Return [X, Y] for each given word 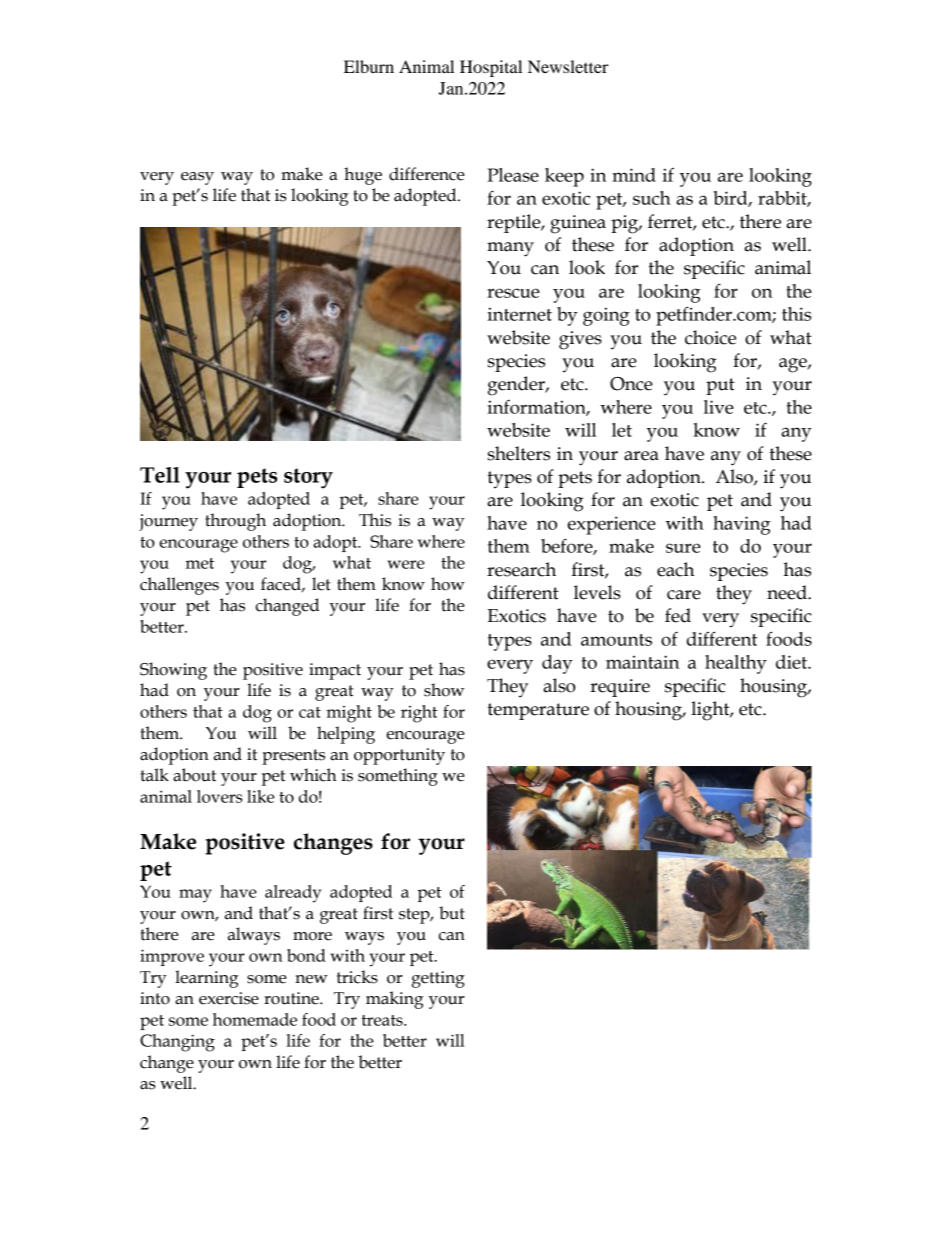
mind [634, 175]
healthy [736, 664]
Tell [160, 475]
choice [710, 337]
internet [519, 314]
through [235, 522]
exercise [229, 998]
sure [683, 548]
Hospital [491, 68]
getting [438, 979]
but [452, 913]
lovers [219, 796]
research [521, 569]
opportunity [399, 756]
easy [197, 178]
